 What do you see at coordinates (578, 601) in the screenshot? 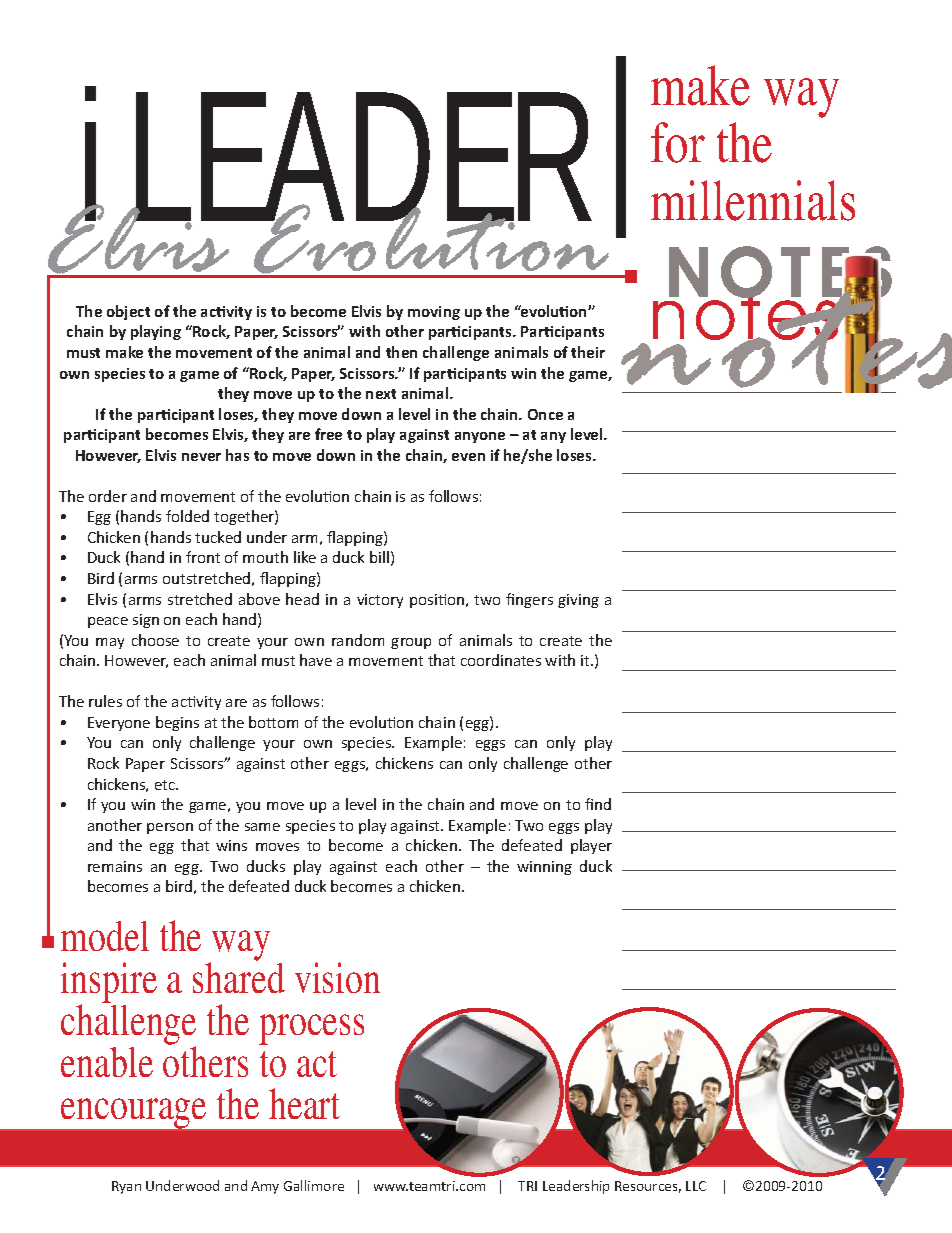
I see `giving` at bounding box center [578, 601].
